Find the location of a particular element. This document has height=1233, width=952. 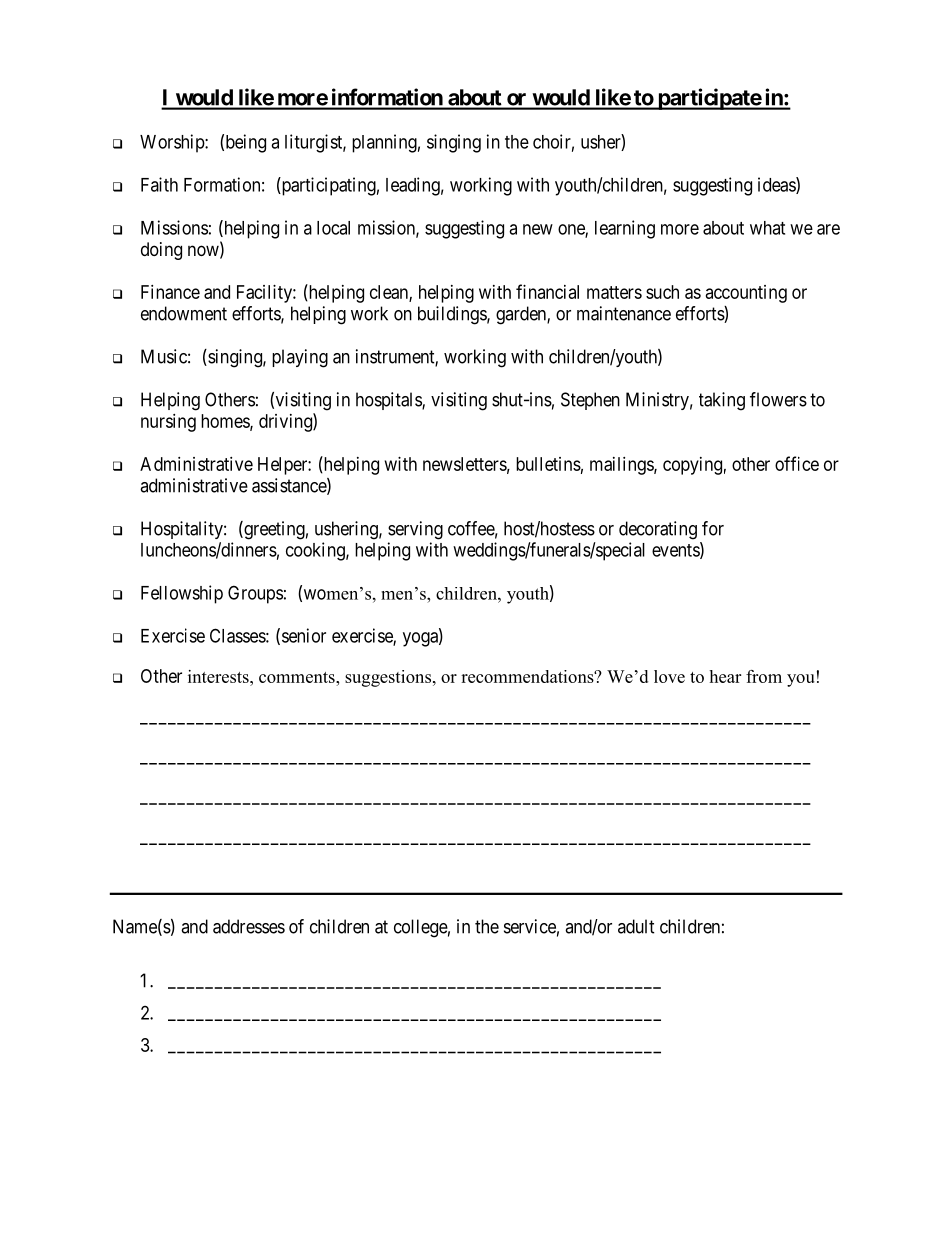

adult is located at coordinates (636, 926).
